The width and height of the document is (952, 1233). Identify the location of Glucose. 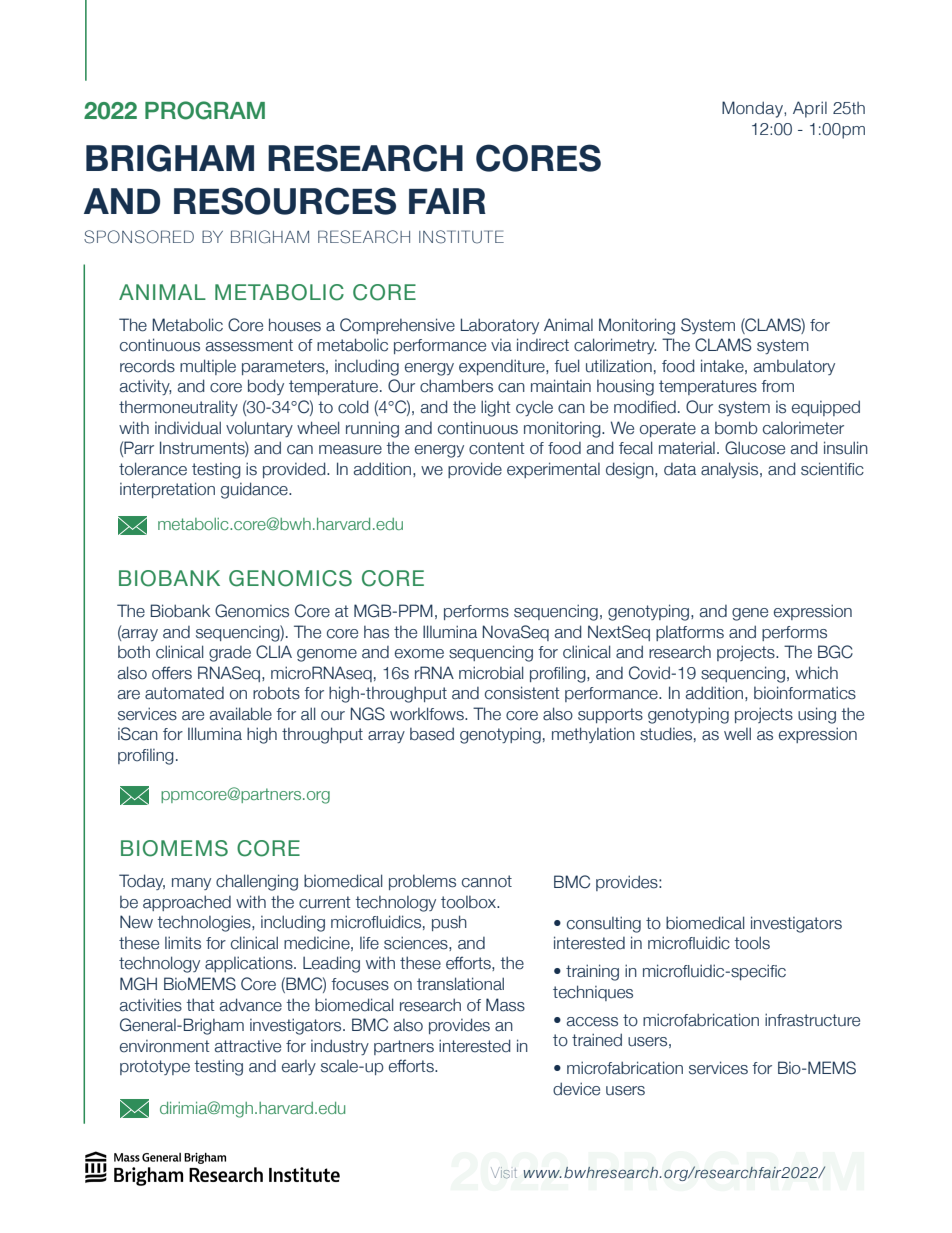
(755, 448).
